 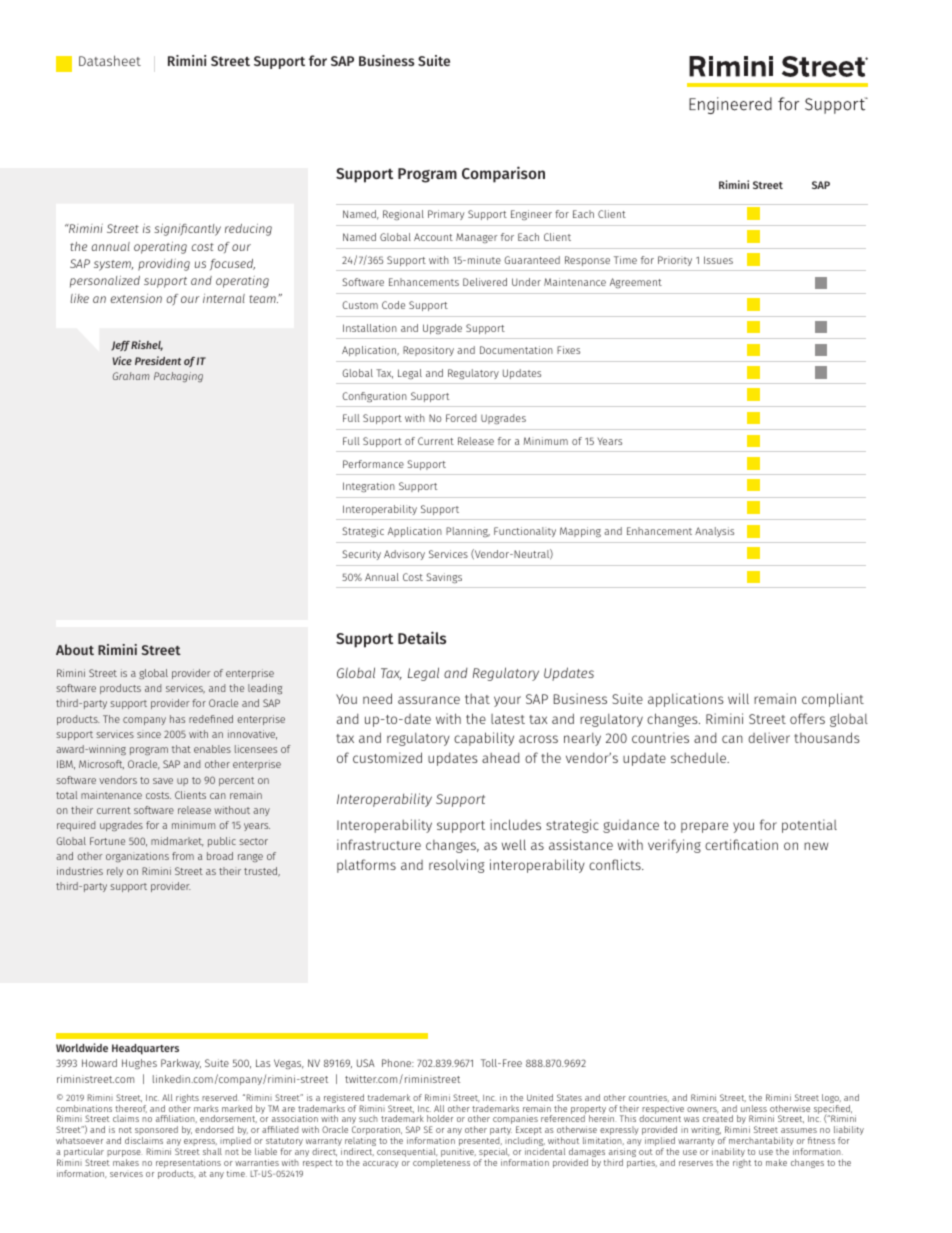 What do you see at coordinates (718, 260) in the page?
I see `Issues` at bounding box center [718, 260].
